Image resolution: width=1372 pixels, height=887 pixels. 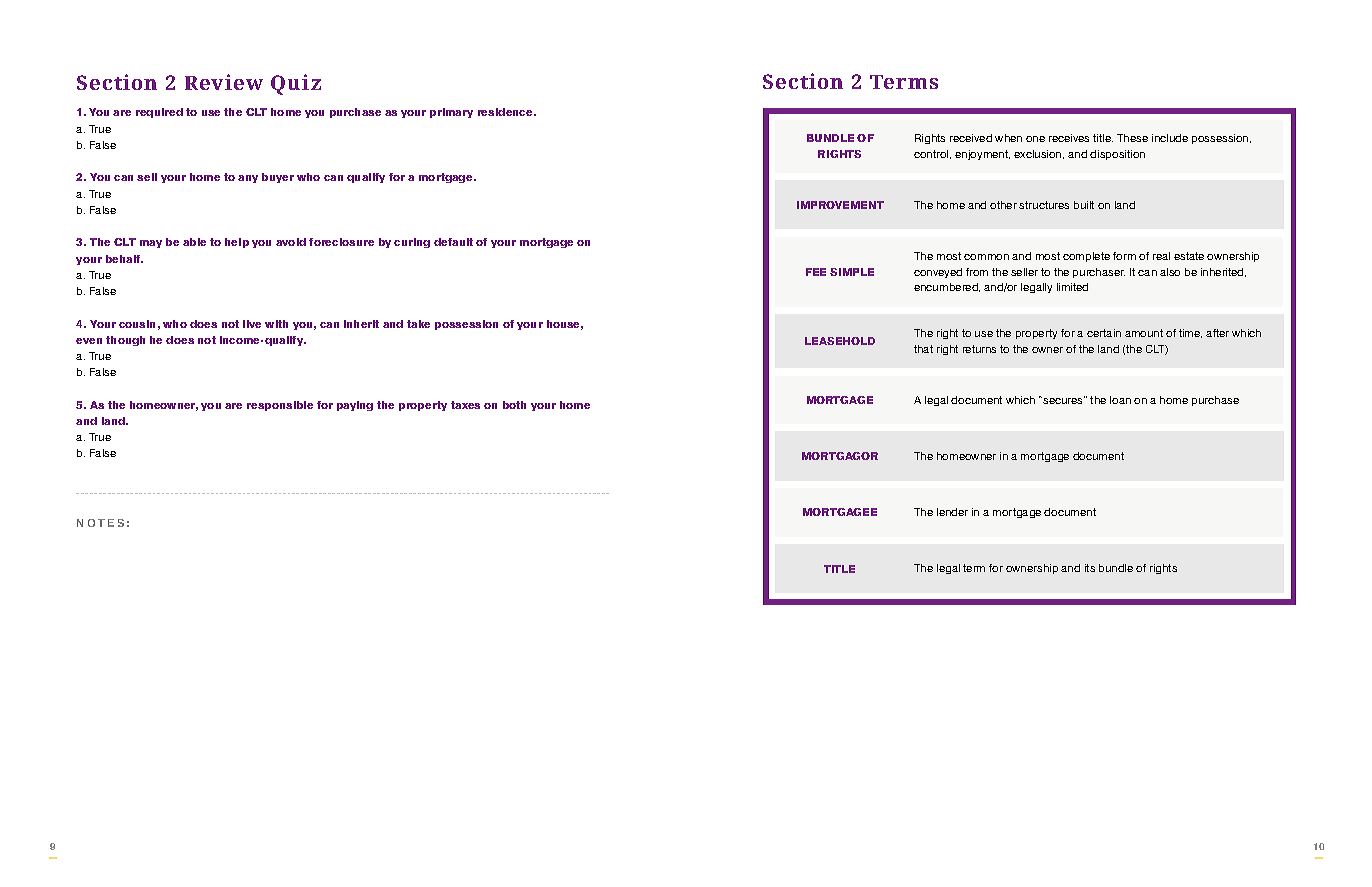 What do you see at coordinates (100, 523) in the screenshot?
I see `NOTES` at bounding box center [100, 523].
